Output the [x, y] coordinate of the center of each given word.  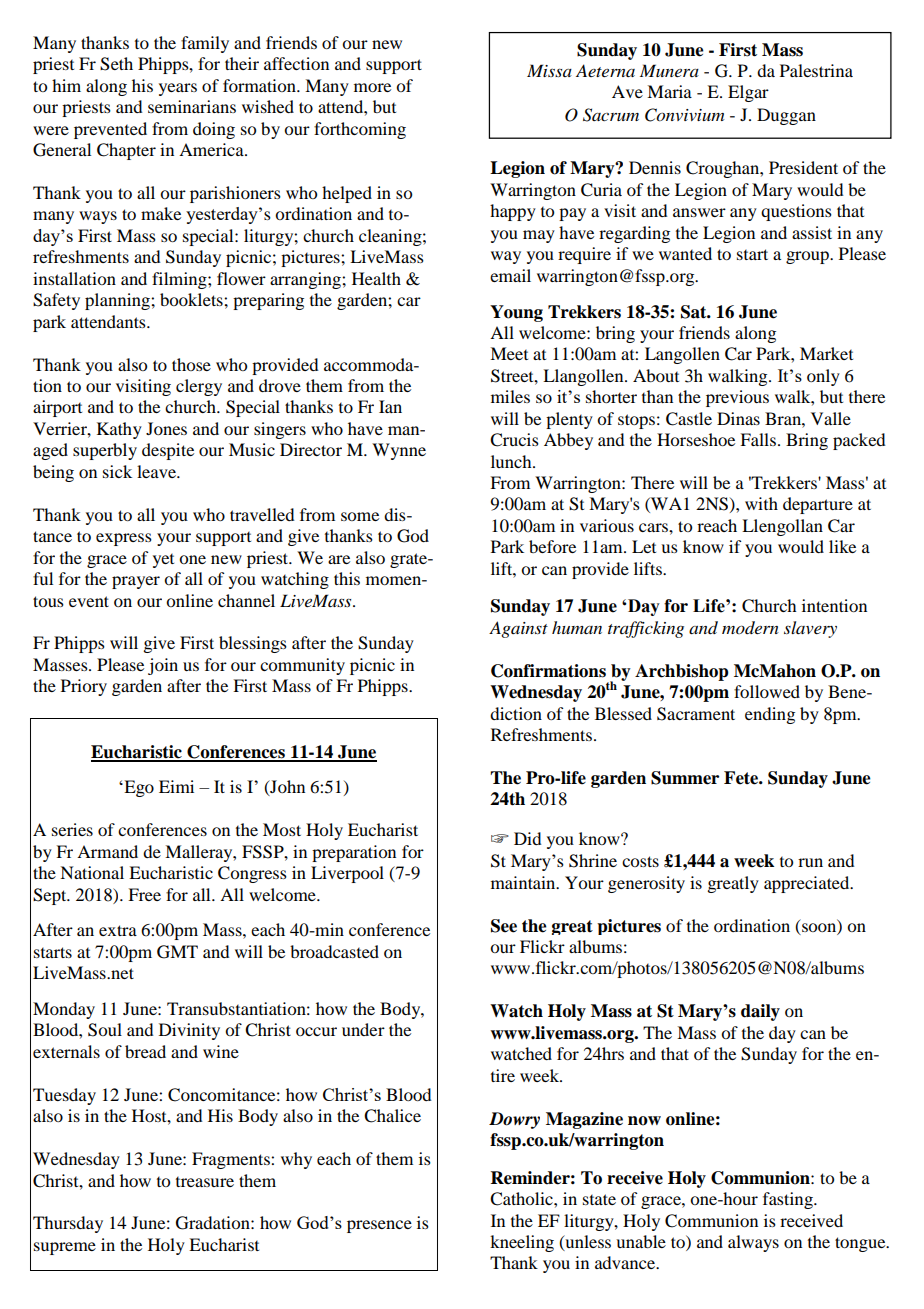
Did [527, 838]
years [178, 89]
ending [770, 715]
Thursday [68, 1224]
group [808, 257]
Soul [105, 1030]
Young [516, 313]
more [372, 87]
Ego [138, 788]
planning [118, 301]
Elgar [748, 93]
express [124, 539]
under [363, 1029]
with [761, 503]
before [552, 546]
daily [760, 1012]
